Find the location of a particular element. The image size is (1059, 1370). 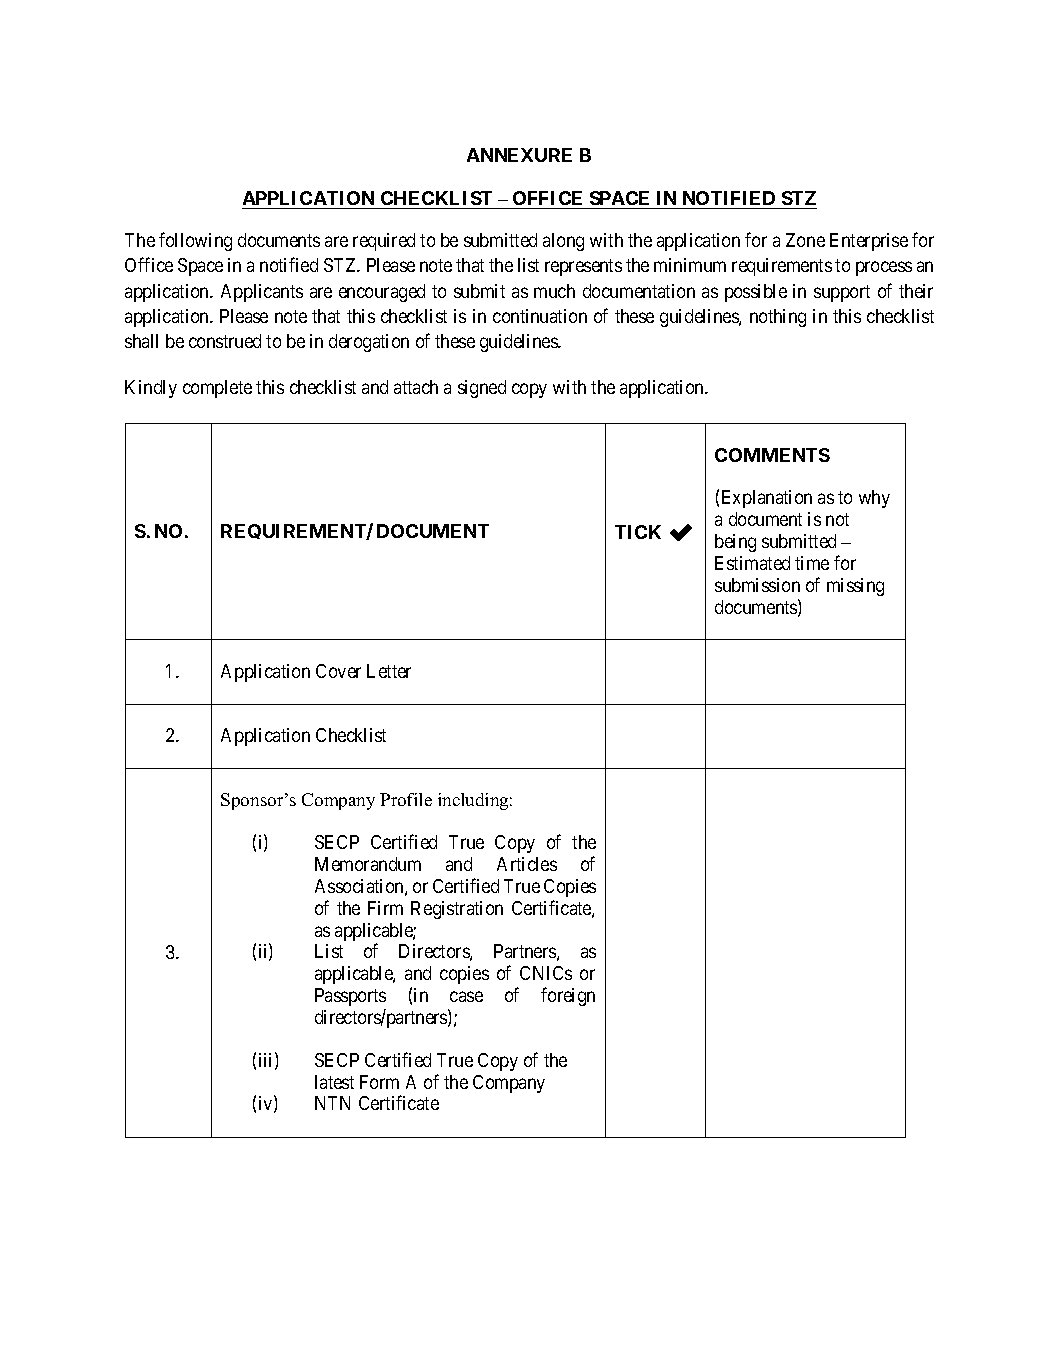

Cover is located at coordinates (338, 671).
